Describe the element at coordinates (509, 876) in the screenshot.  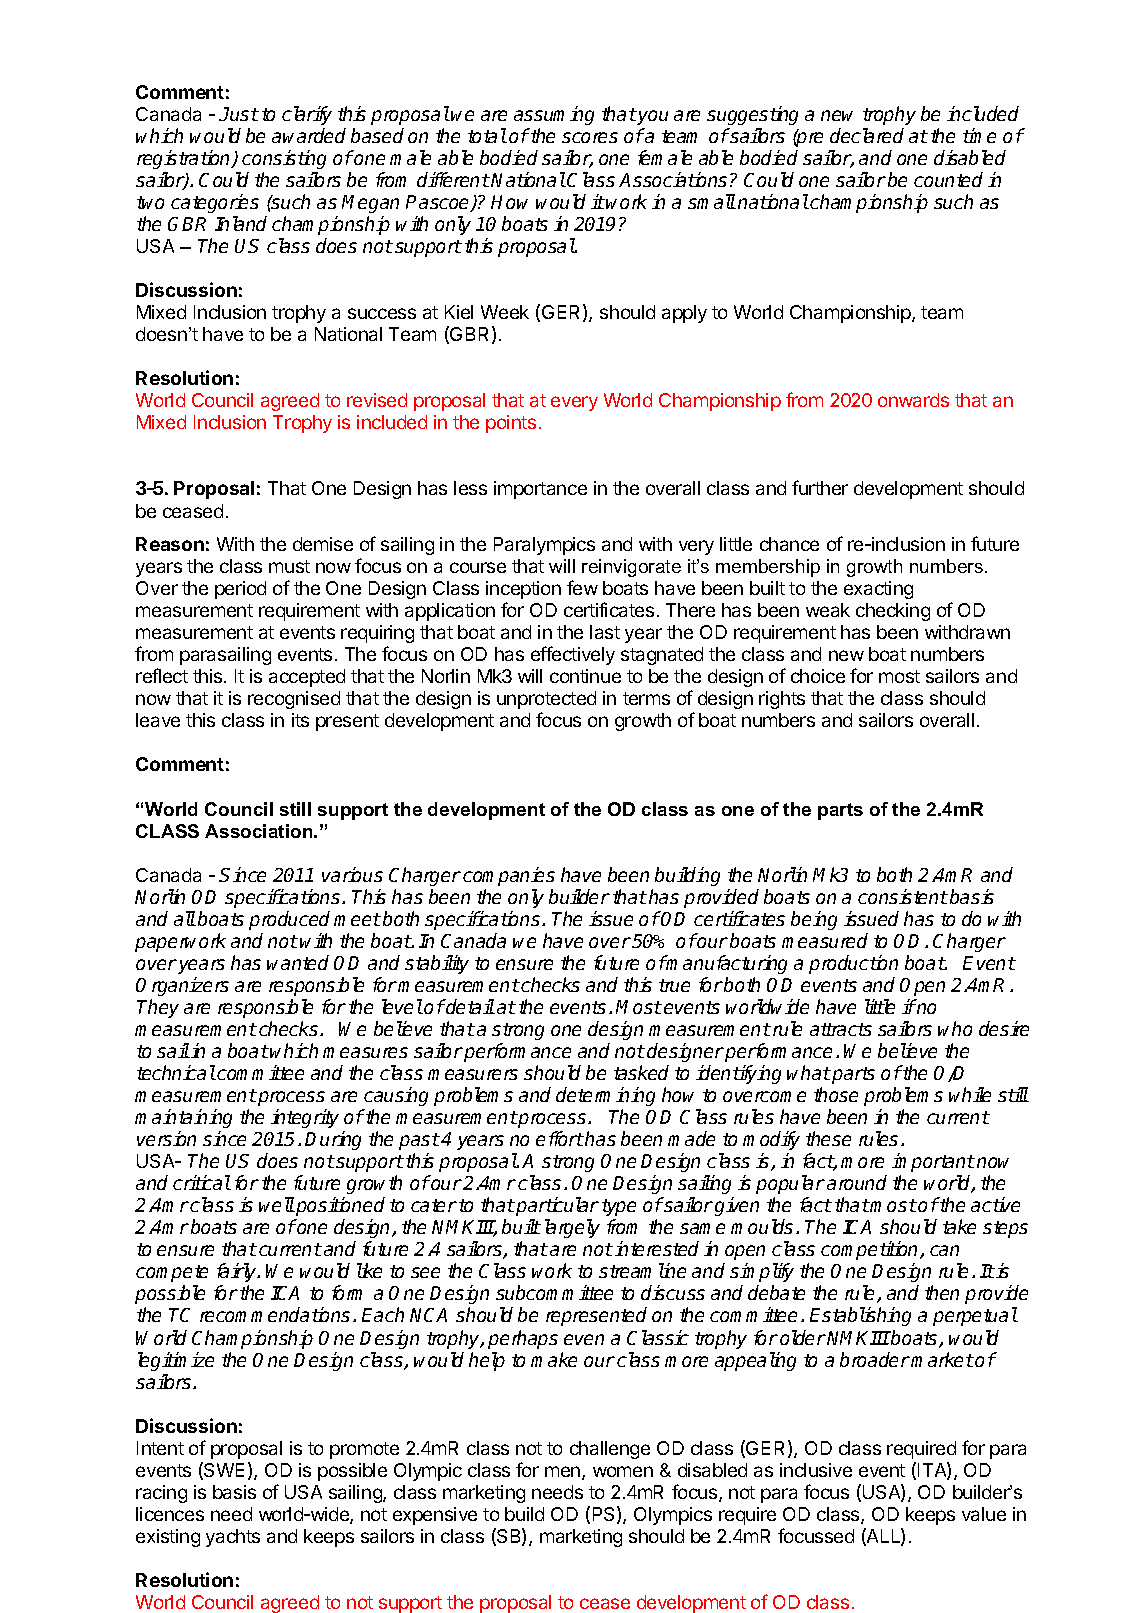
I see `companies` at that location.
